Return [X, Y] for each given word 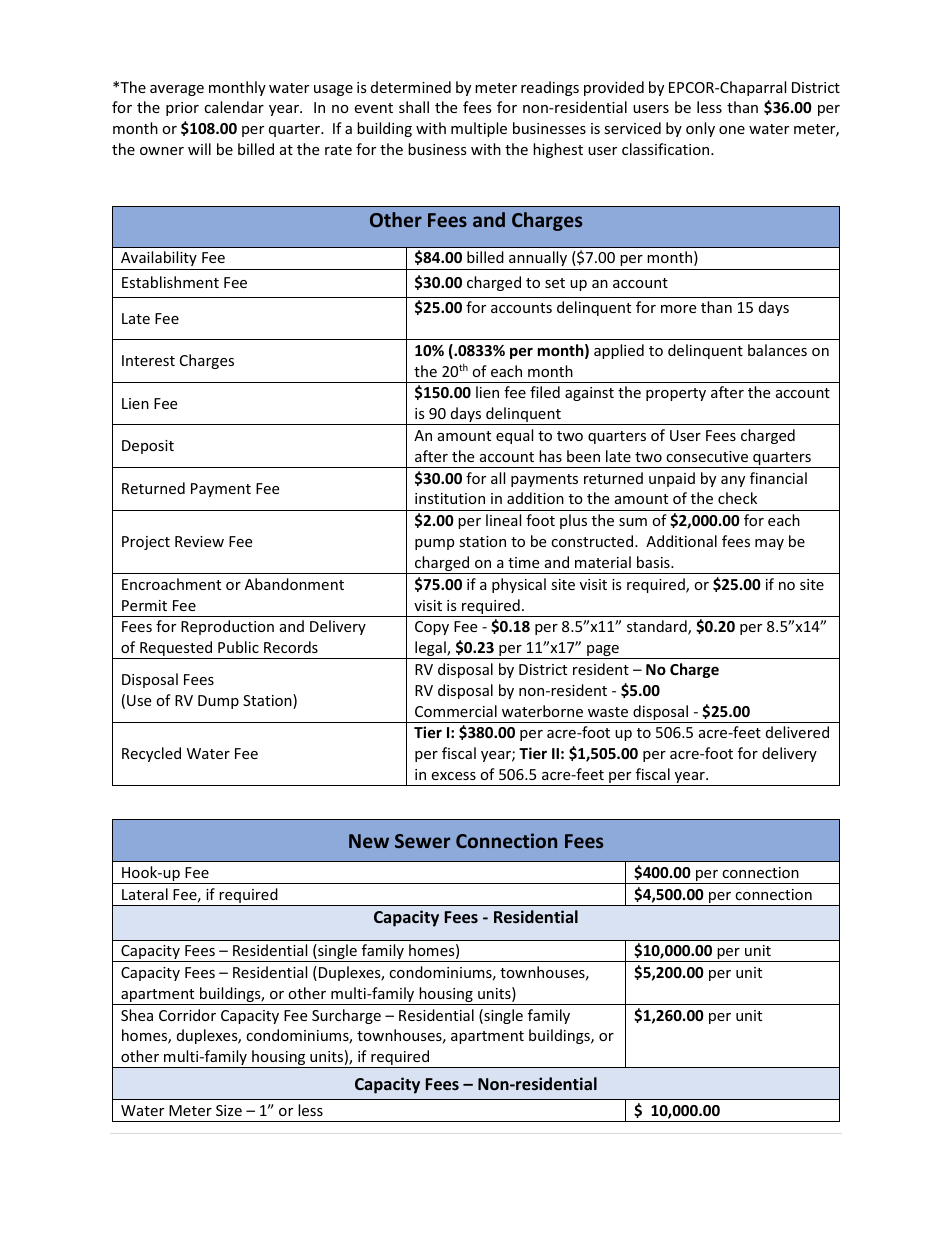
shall [414, 107]
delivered [797, 732]
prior [182, 109]
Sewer [422, 841]
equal [514, 436]
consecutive [707, 456]
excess [453, 776]
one [732, 130]
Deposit [148, 447]
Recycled [151, 754]
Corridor [187, 1015]
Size [229, 1110]
